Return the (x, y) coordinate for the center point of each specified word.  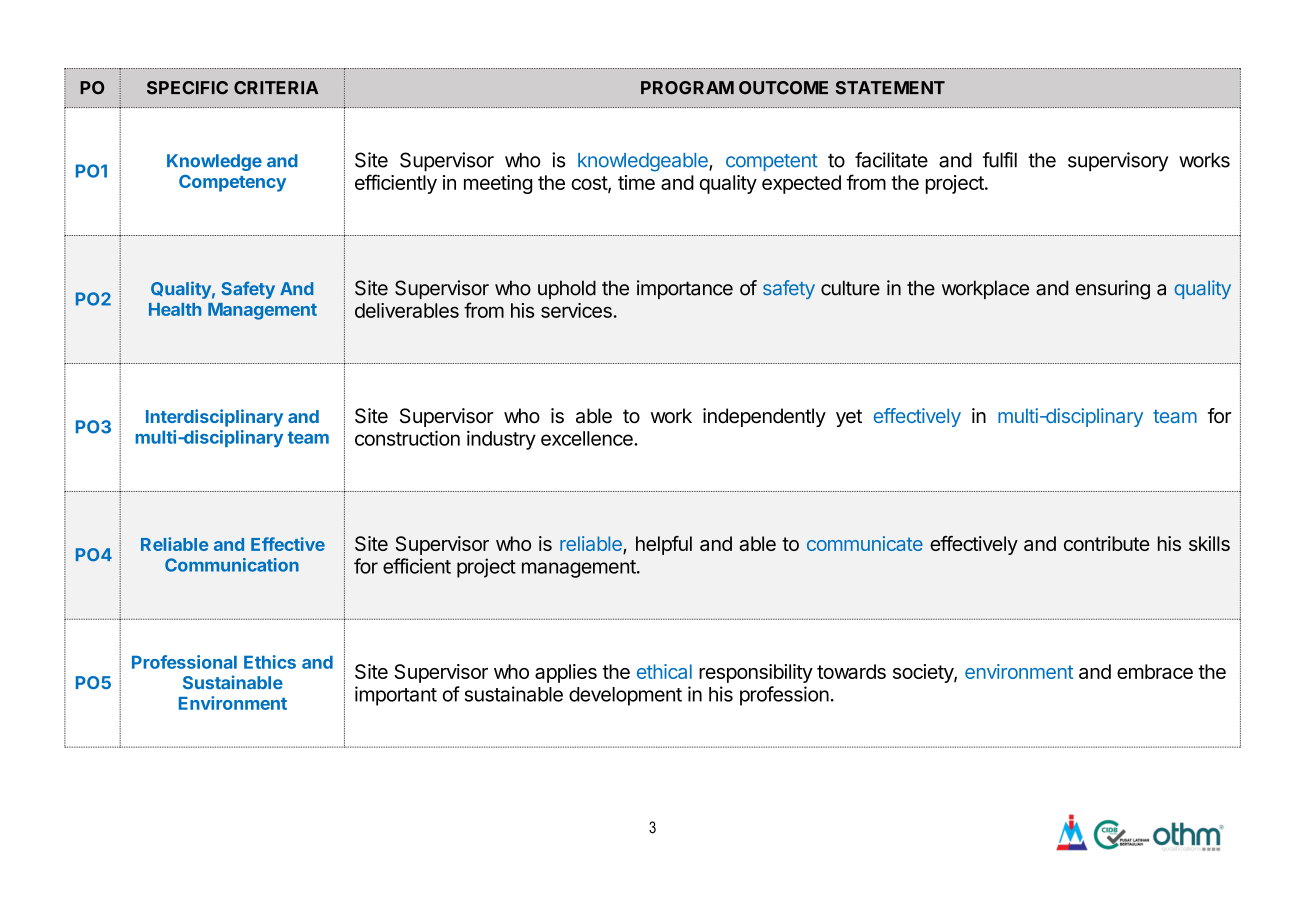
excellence (588, 438)
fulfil (1000, 160)
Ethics (270, 662)
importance (685, 289)
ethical (664, 671)
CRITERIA (276, 88)
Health (175, 309)
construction (407, 438)
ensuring (1113, 290)
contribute (1107, 543)
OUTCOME (783, 88)
